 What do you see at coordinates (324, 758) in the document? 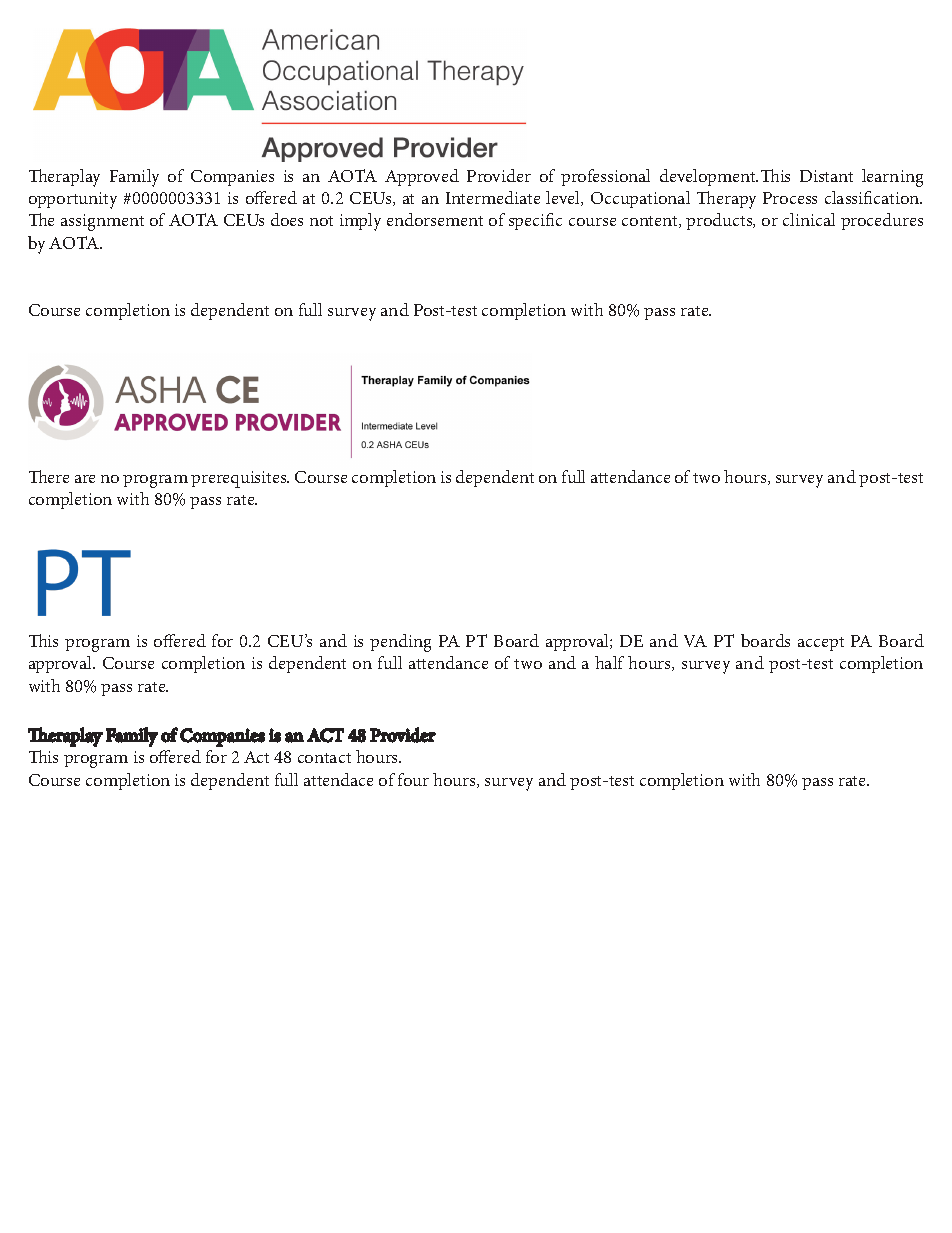
I see `contact` at bounding box center [324, 758].
